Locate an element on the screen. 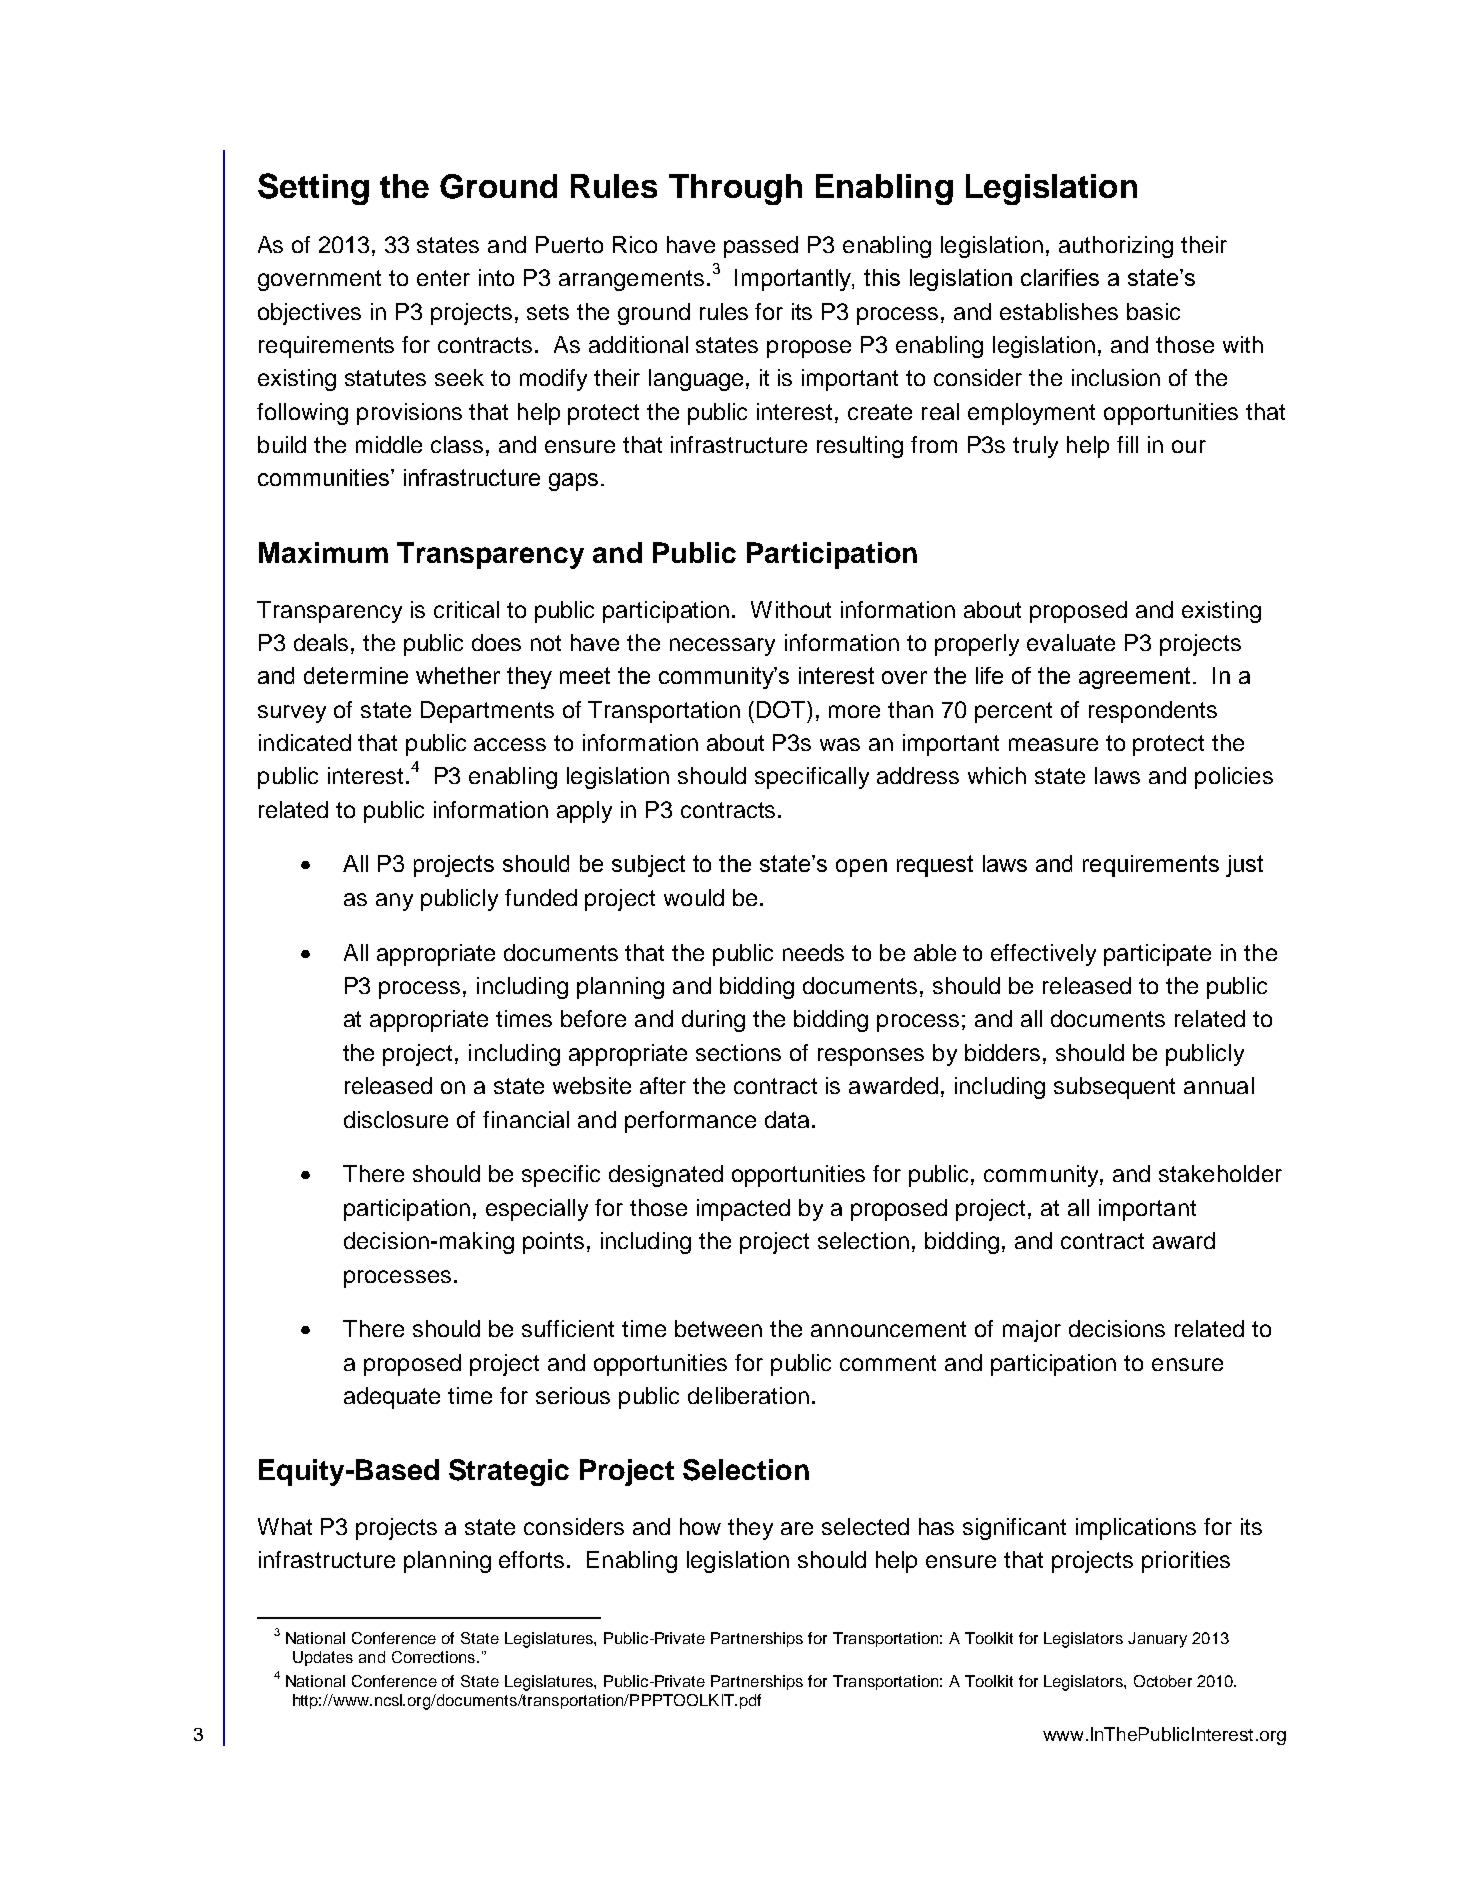 This screenshot has width=1458, height=1887. necessary is located at coordinates (722, 647).
